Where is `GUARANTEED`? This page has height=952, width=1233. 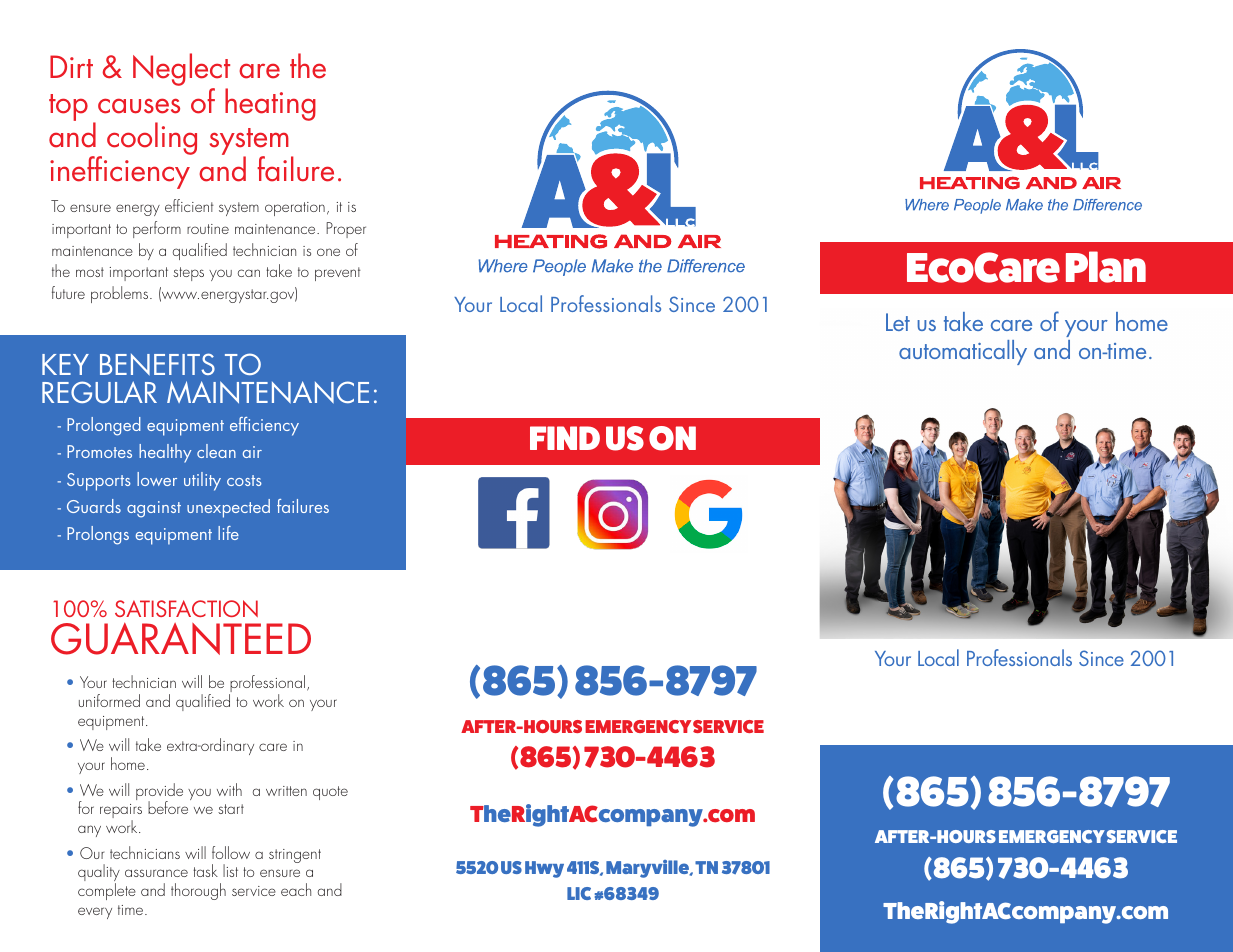 GUARANTEED is located at coordinates (181, 638).
